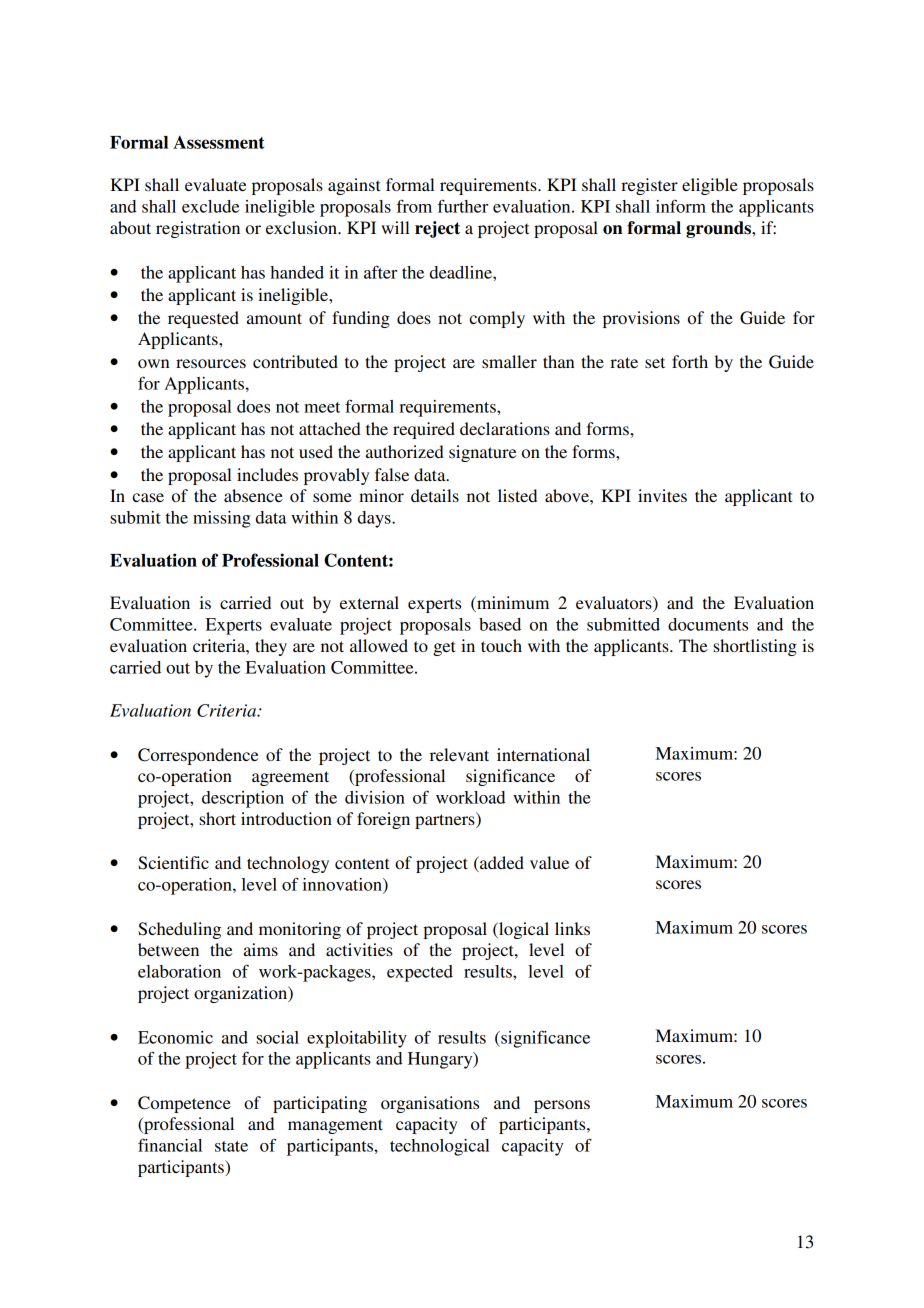 Image resolution: width=924 pixels, height=1308 pixels. Describe the element at coordinates (383, 820) in the image. I see `foreign` at that location.
